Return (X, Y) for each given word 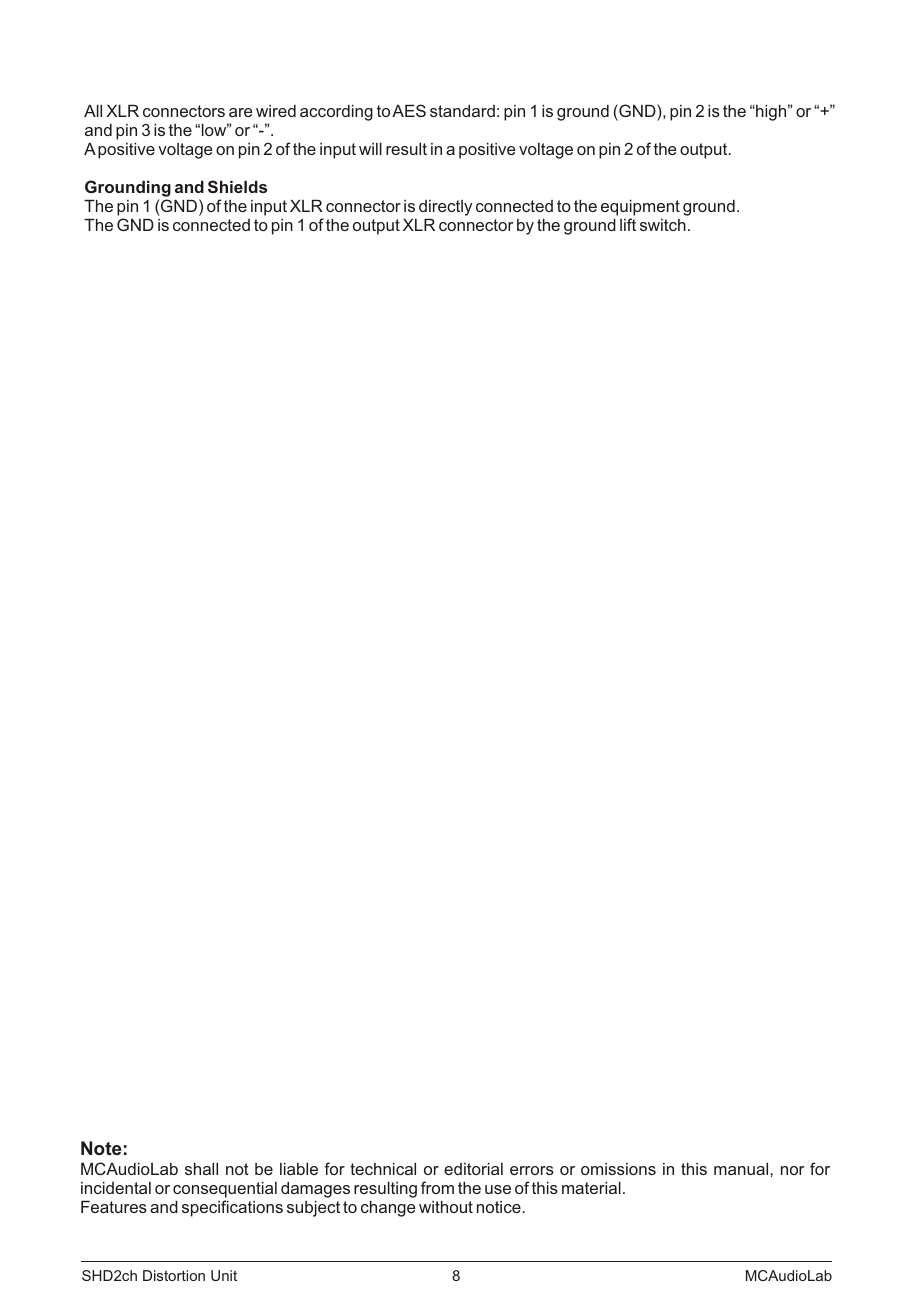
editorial (473, 1169)
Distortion (174, 1275)
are (241, 112)
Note (101, 1148)
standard (462, 111)
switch (663, 225)
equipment (640, 208)
